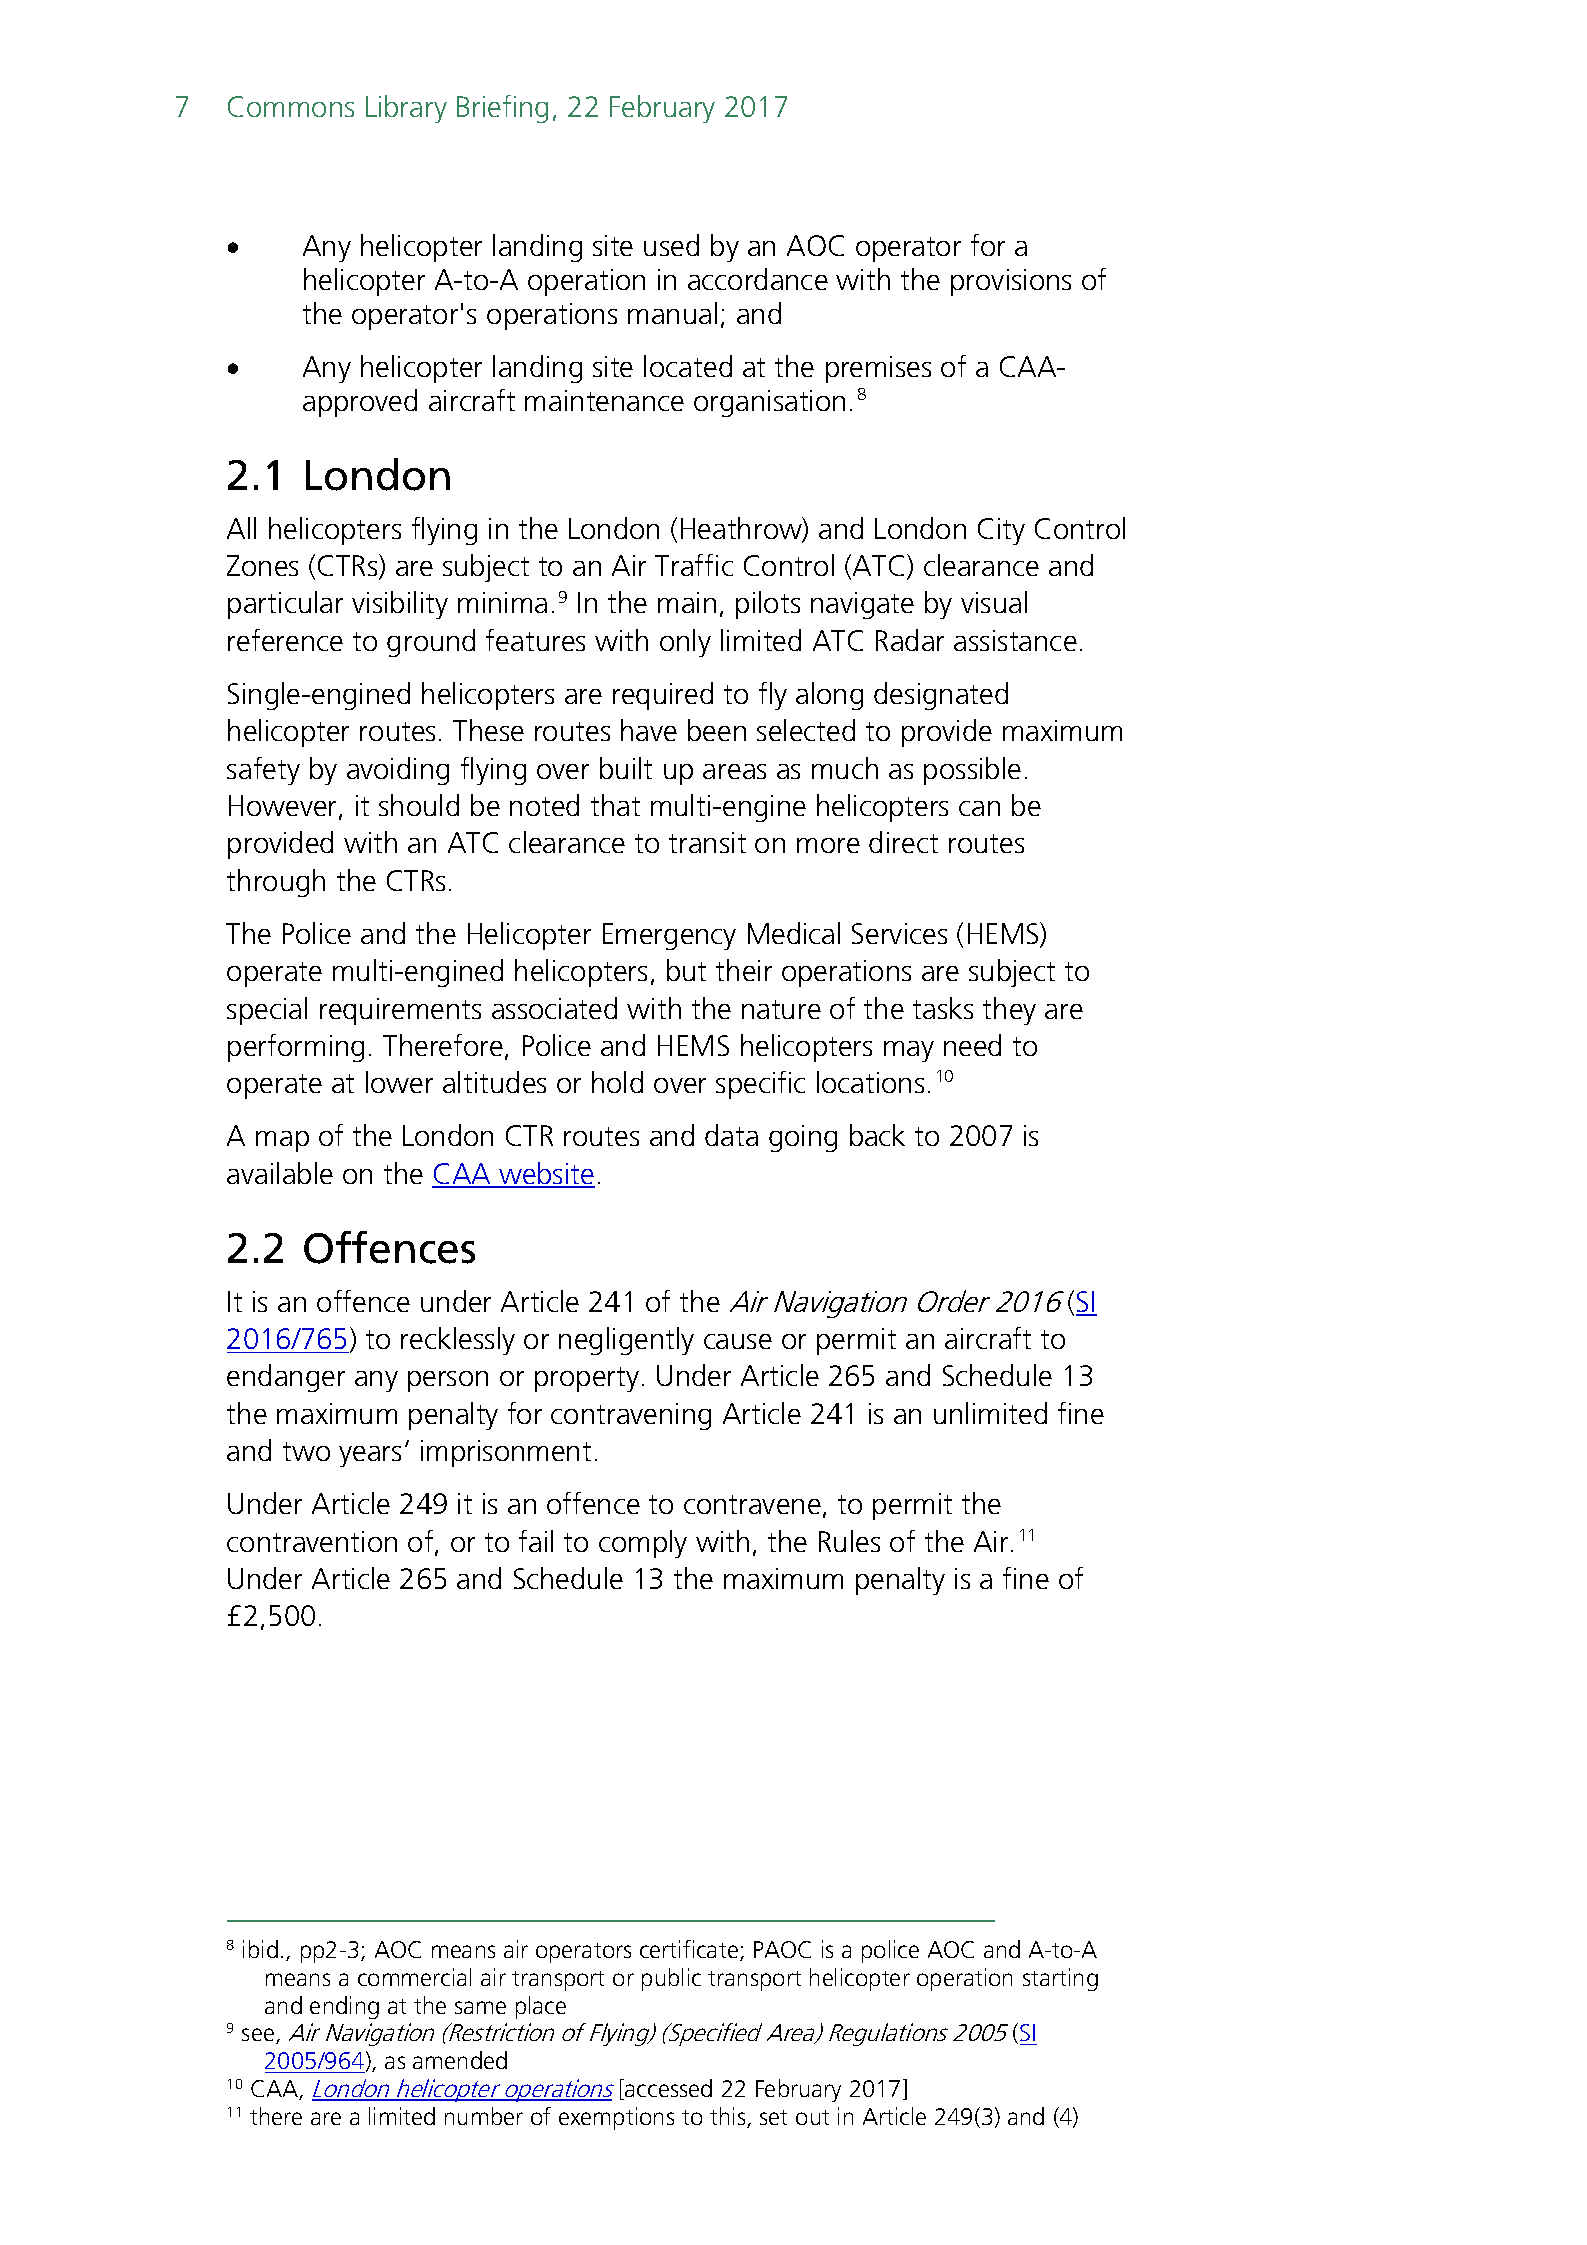 The width and height of the screenshot is (1587, 2245). What do you see at coordinates (291, 106) in the screenshot?
I see `Commons` at bounding box center [291, 106].
